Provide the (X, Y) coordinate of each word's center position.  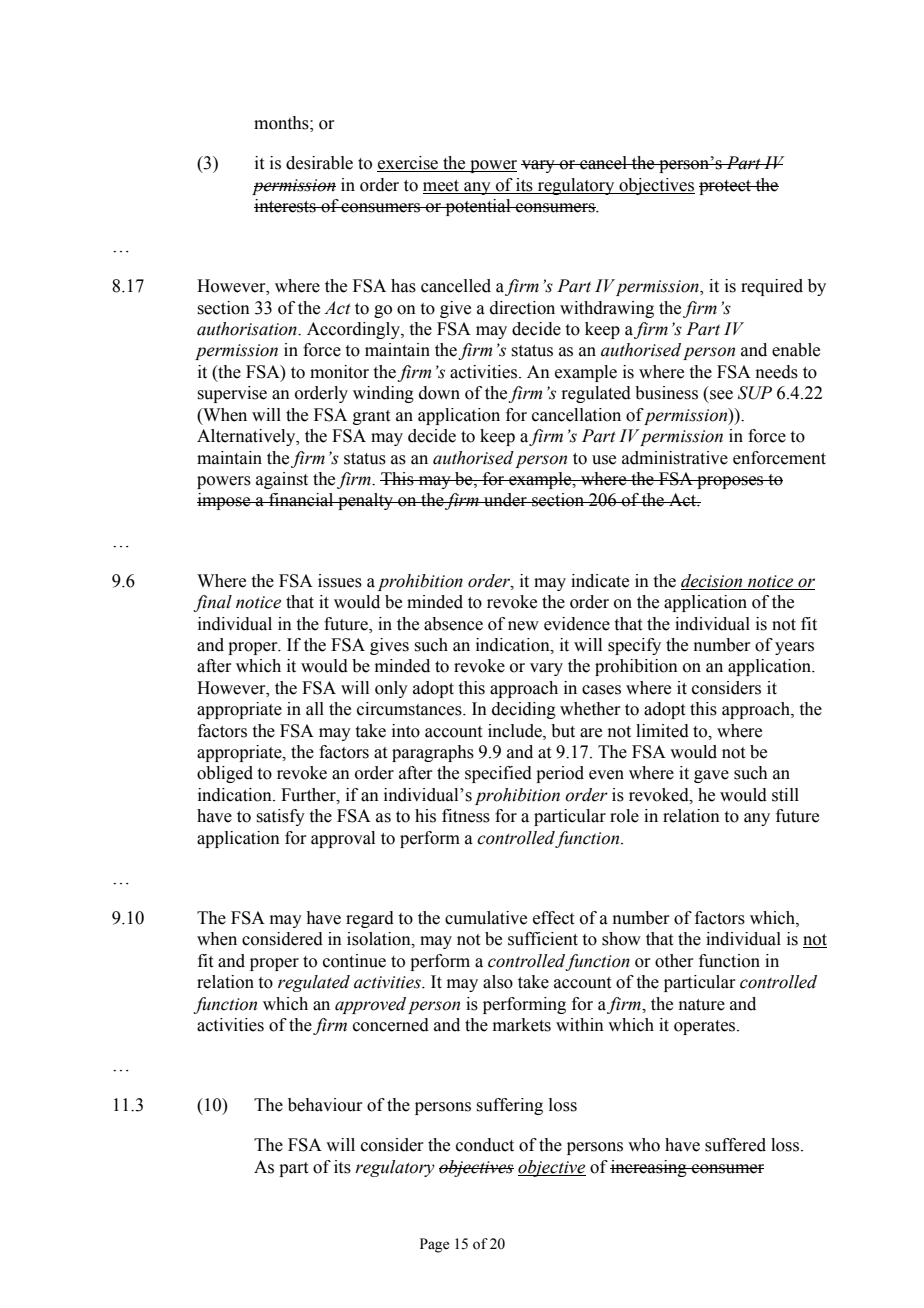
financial (301, 500)
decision (711, 581)
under (505, 500)
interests (286, 206)
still (785, 795)
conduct (485, 1145)
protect (726, 187)
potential (478, 207)
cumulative (486, 918)
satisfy (280, 817)
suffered (735, 1145)
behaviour (325, 1105)
